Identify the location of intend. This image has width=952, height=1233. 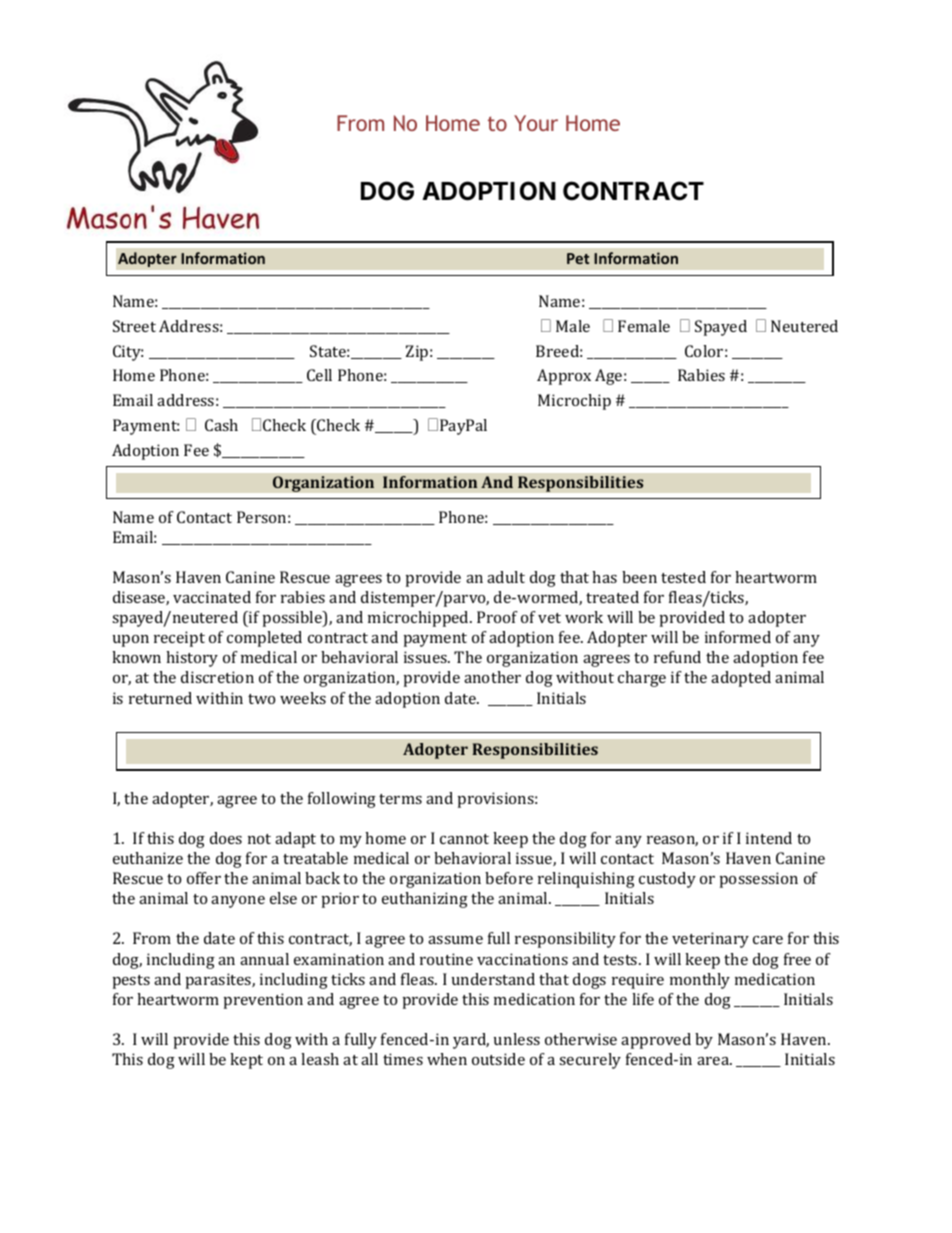
(769, 838).
